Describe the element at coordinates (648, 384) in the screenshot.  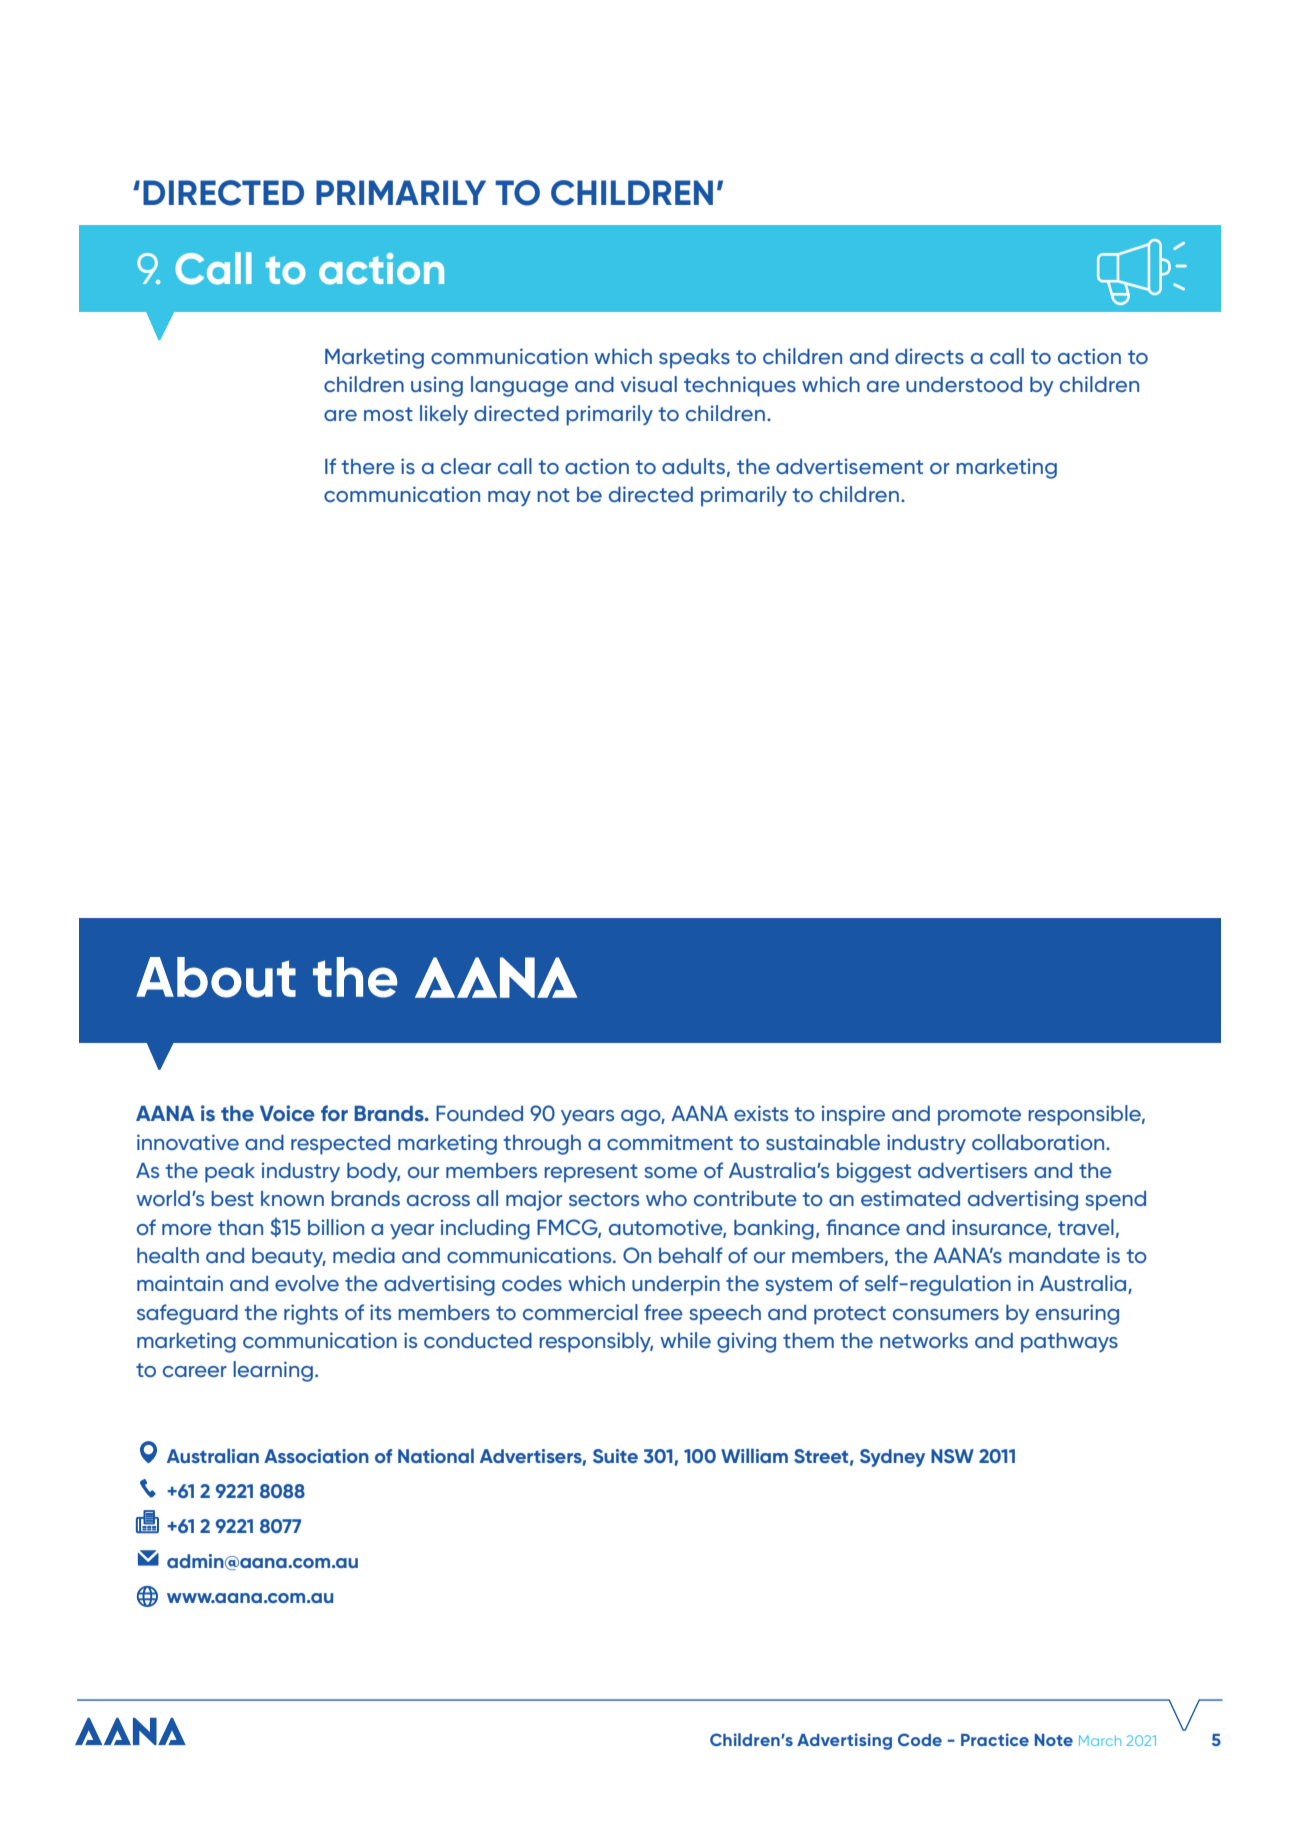
I see `visual` at that location.
